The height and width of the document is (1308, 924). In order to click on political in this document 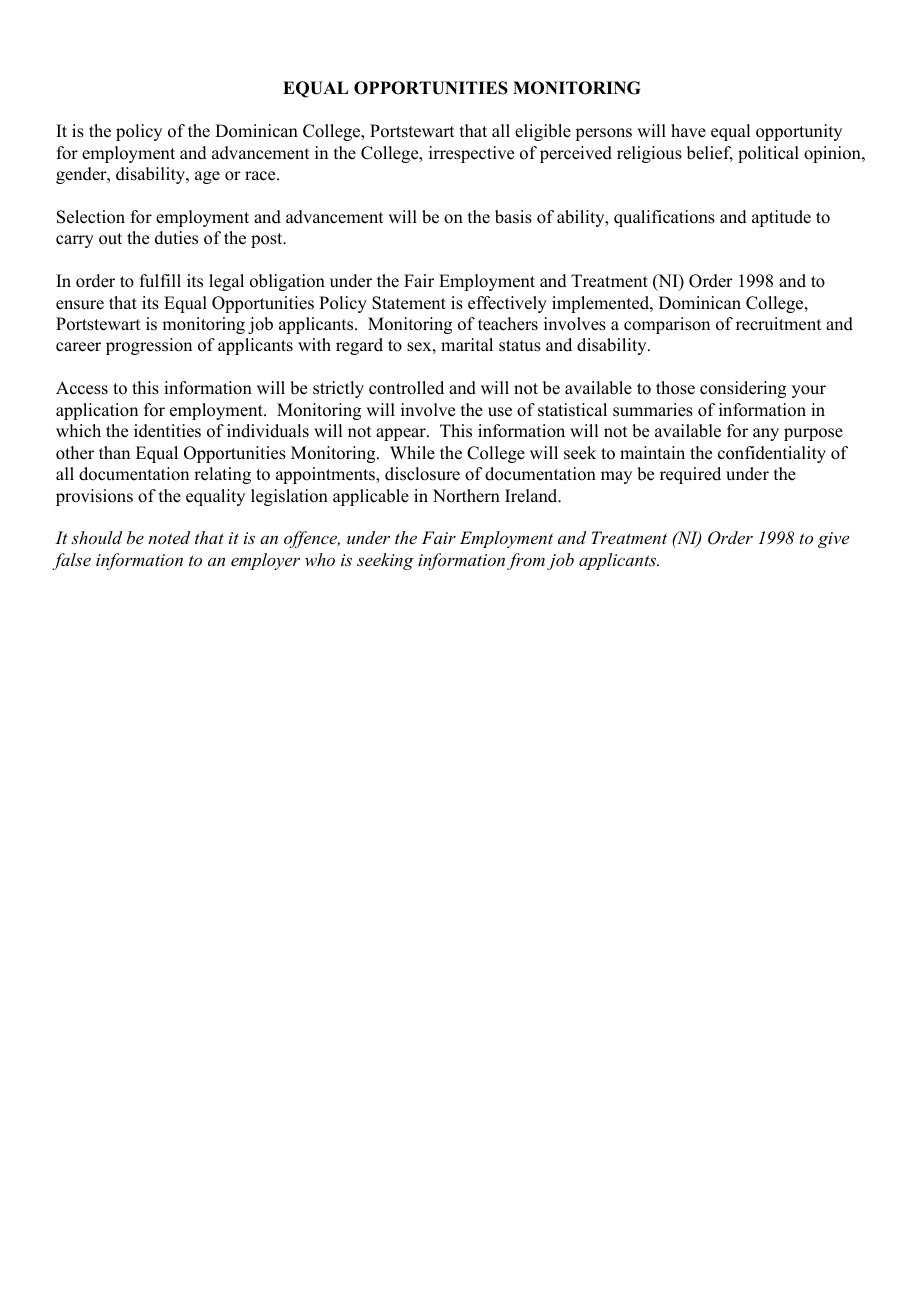, I will do `click(768, 154)`.
